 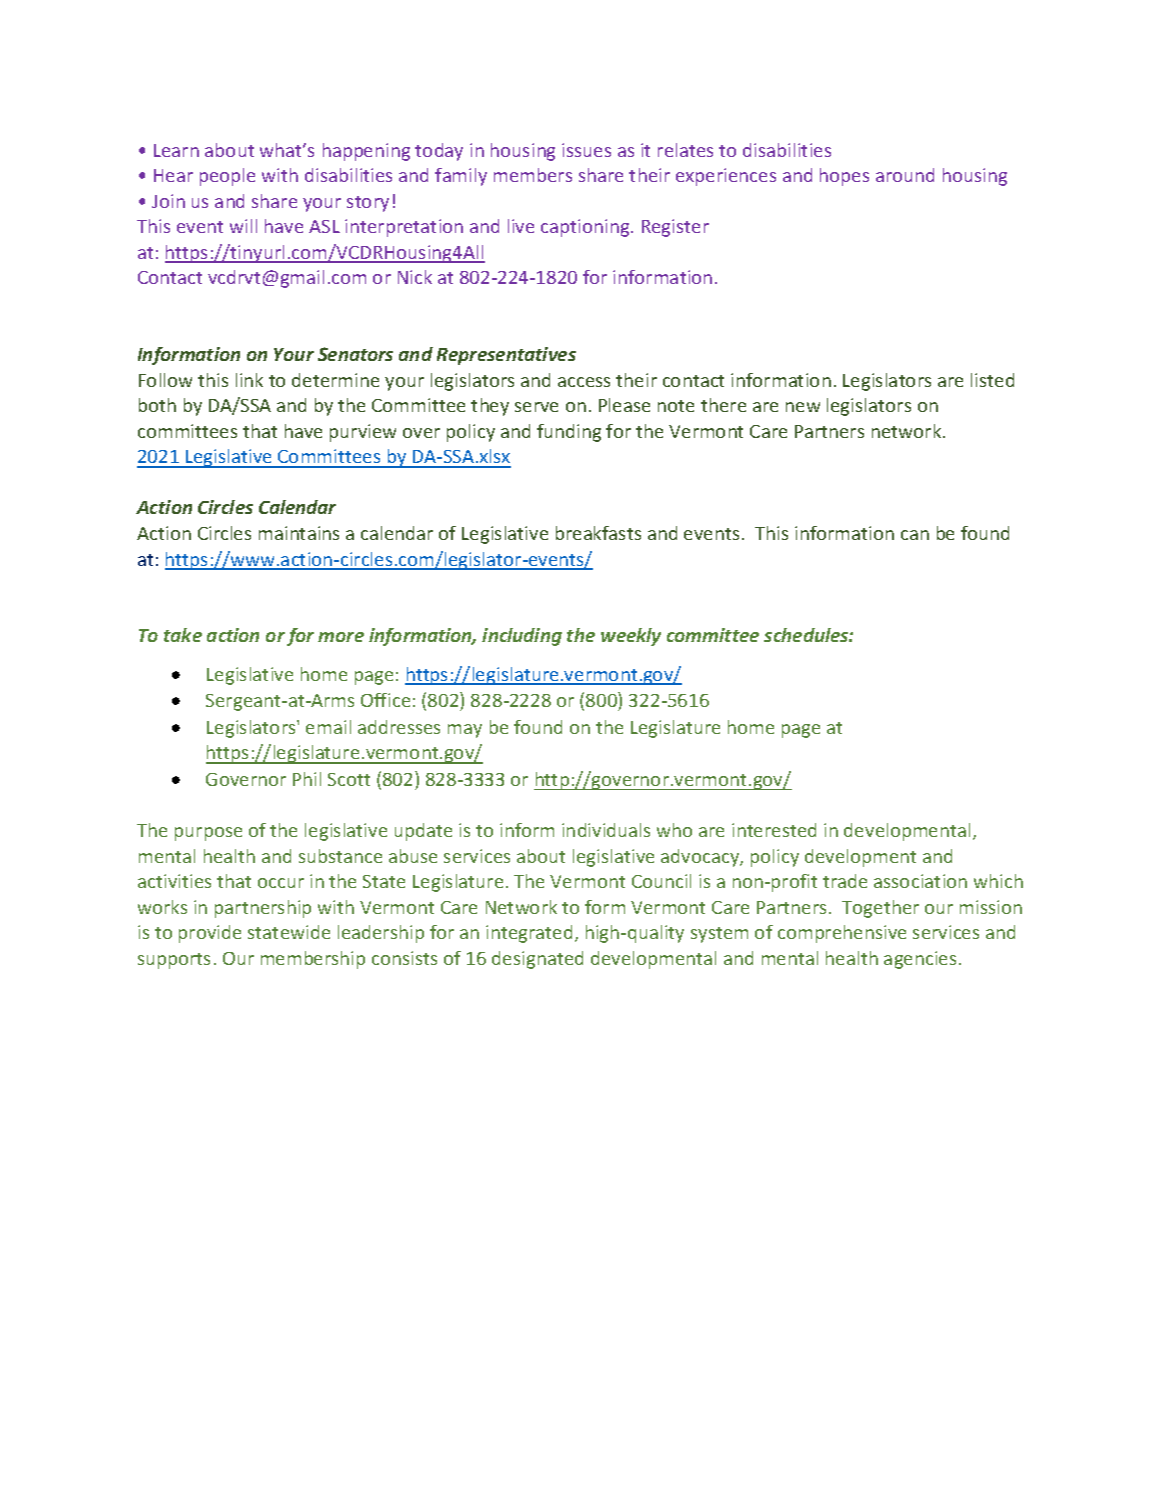 What do you see at coordinates (227, 177) in the screenshot?
I see `people` at bounding box center [227, 177].
